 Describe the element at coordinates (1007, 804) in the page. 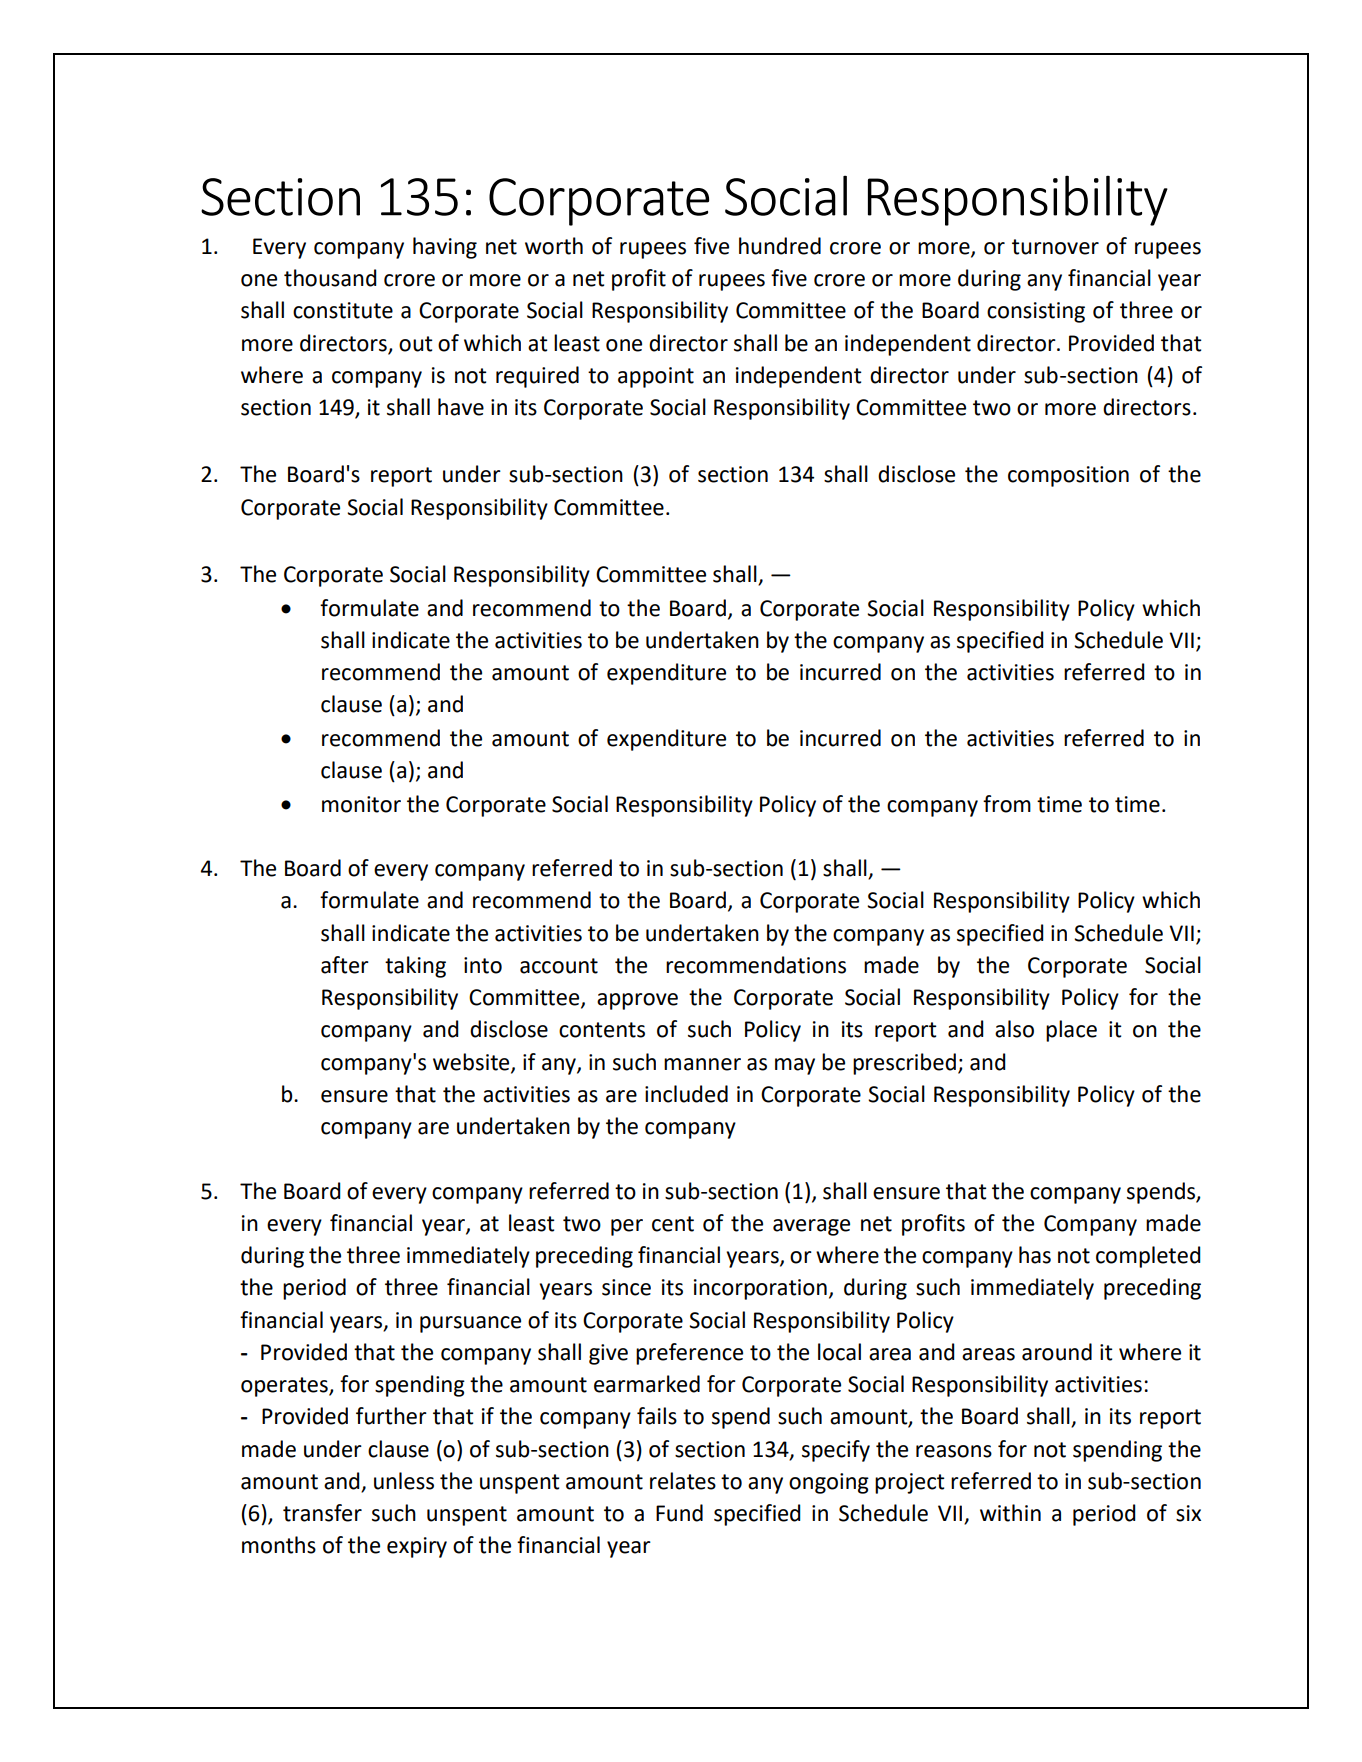

I see `from` at that location.
